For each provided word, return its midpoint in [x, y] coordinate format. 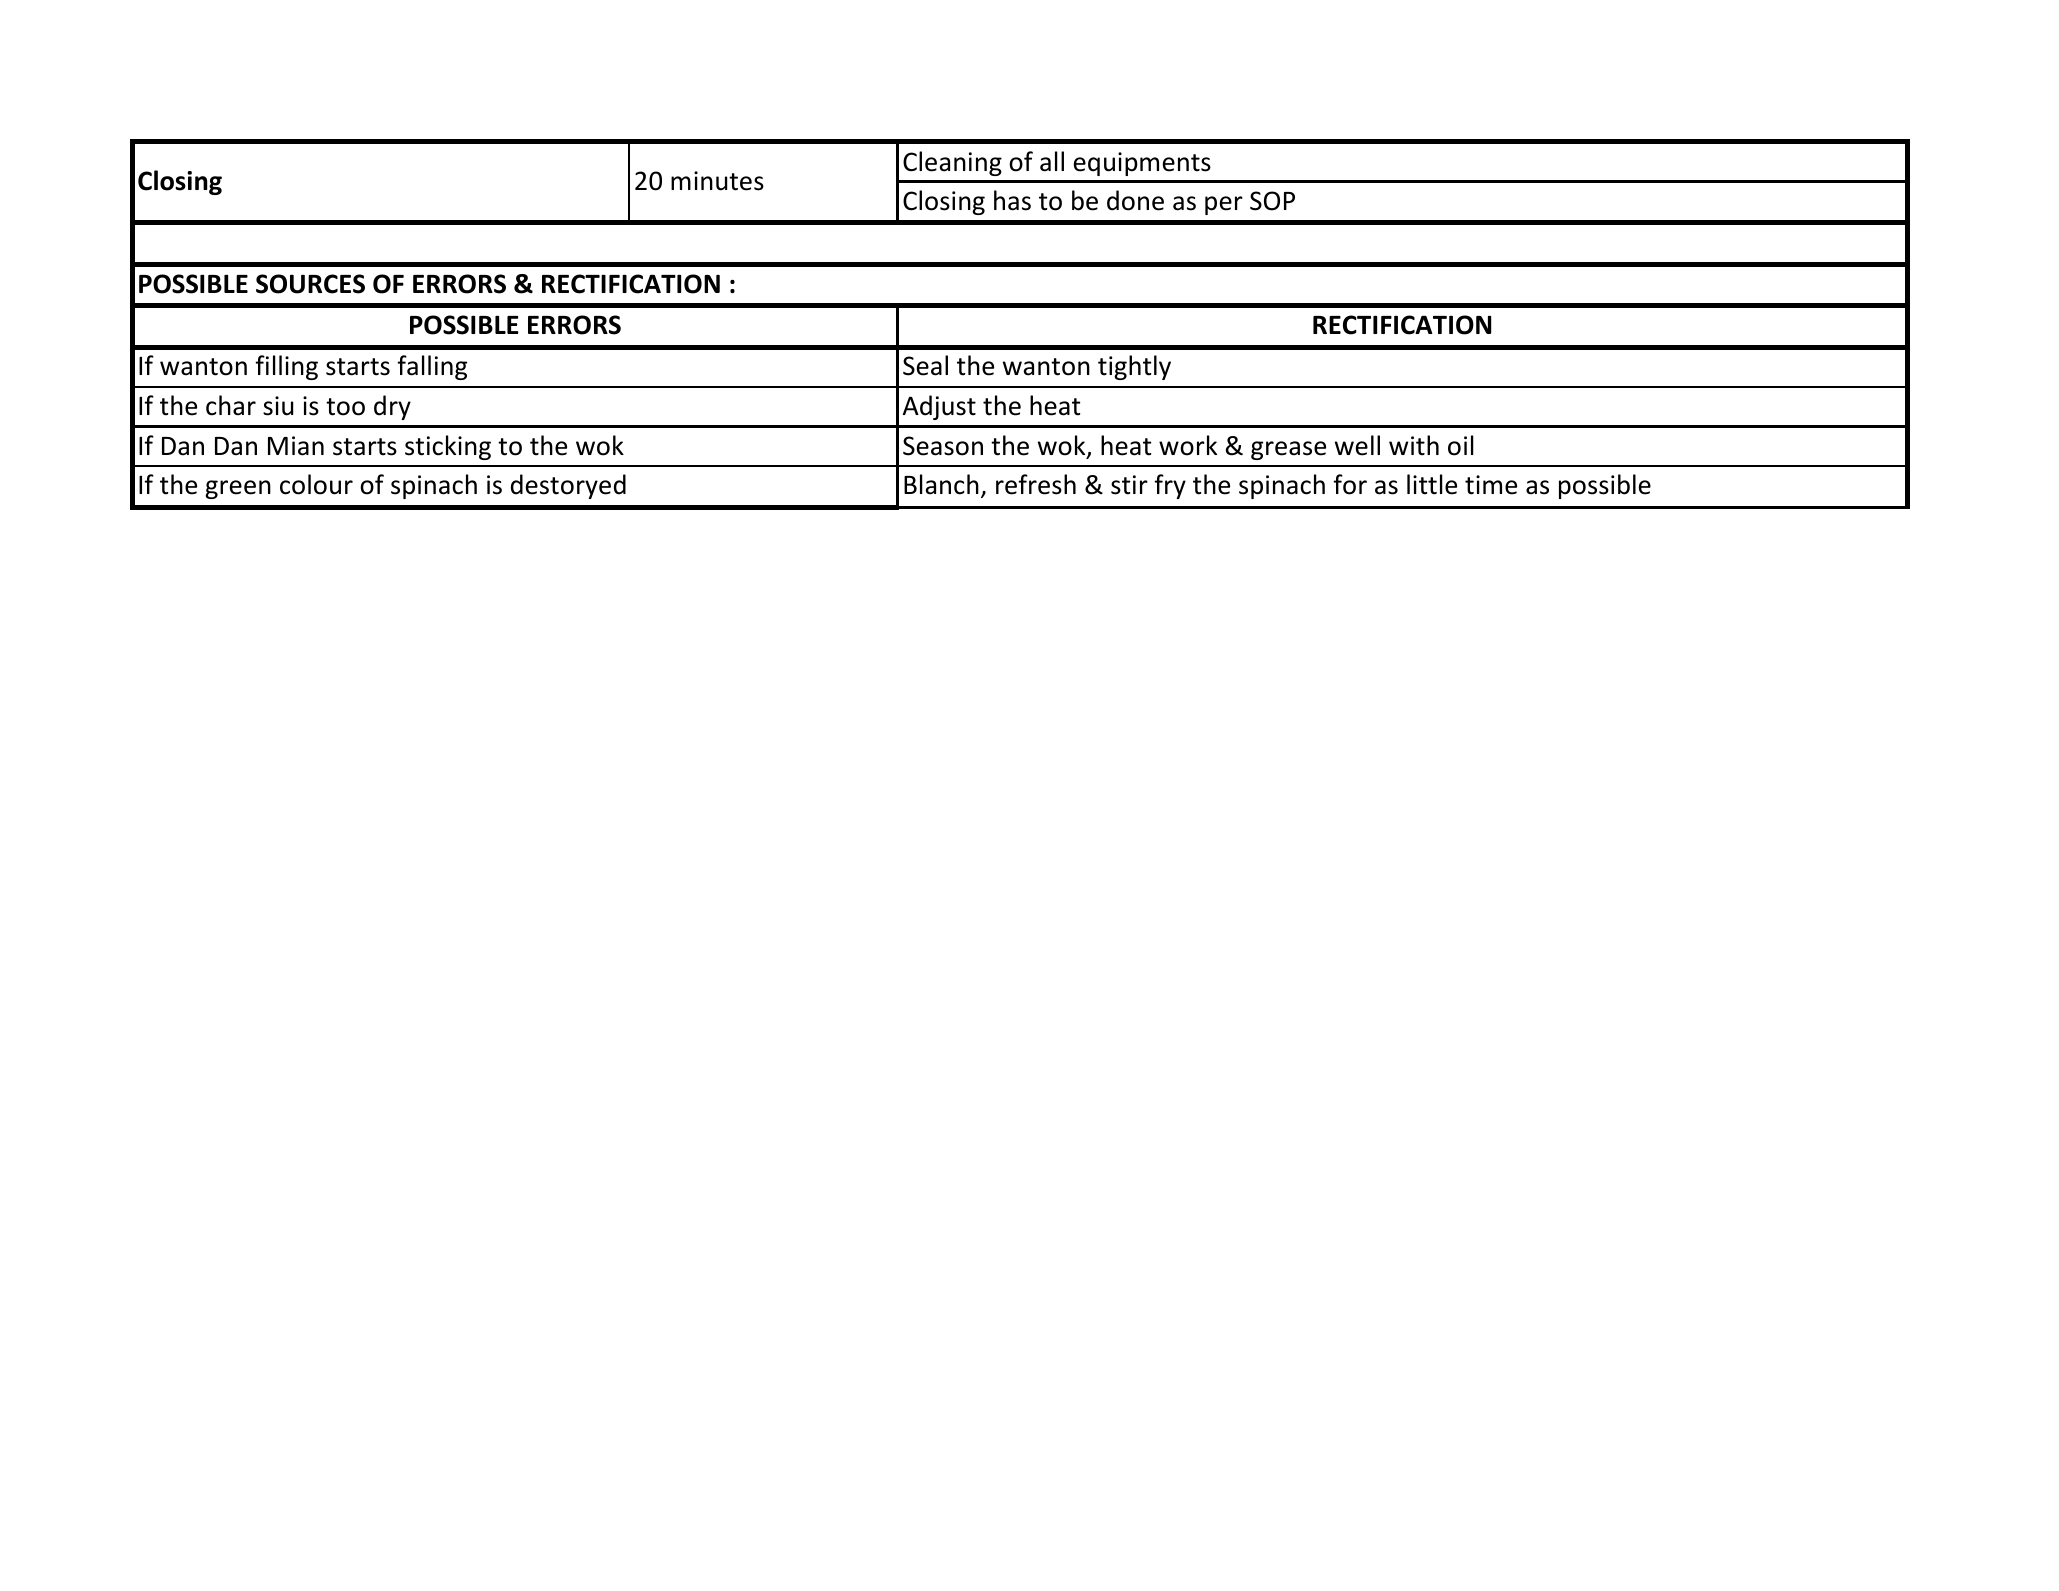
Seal [925, 365]
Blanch [941, 484]
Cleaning [952, 163]
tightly [1134, 367]
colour [316, 484]
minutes [717, 181]
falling [432, 367]
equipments [1142, 164]
